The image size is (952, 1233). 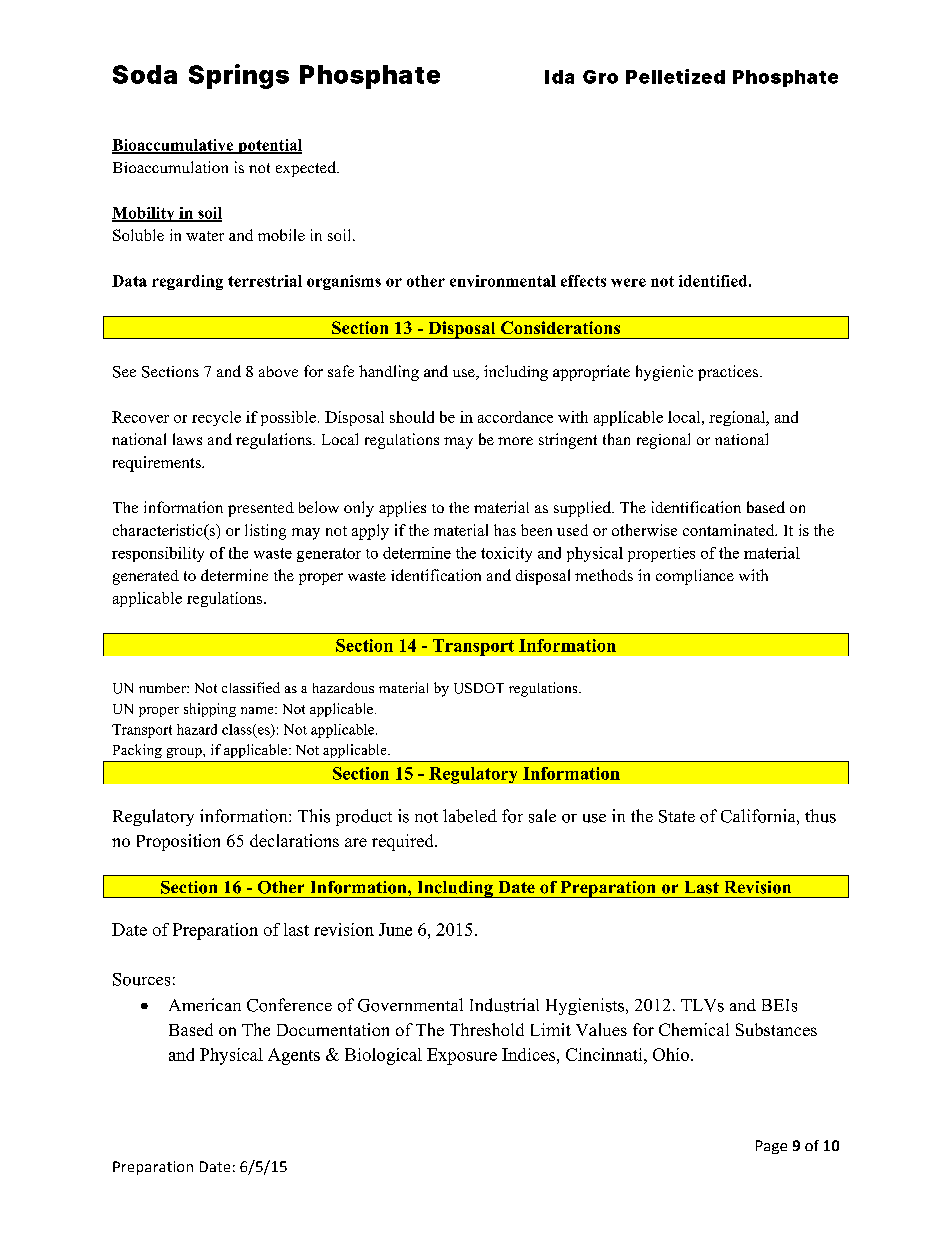 I want to click on Pelletized, so click(x=675, y=76).
